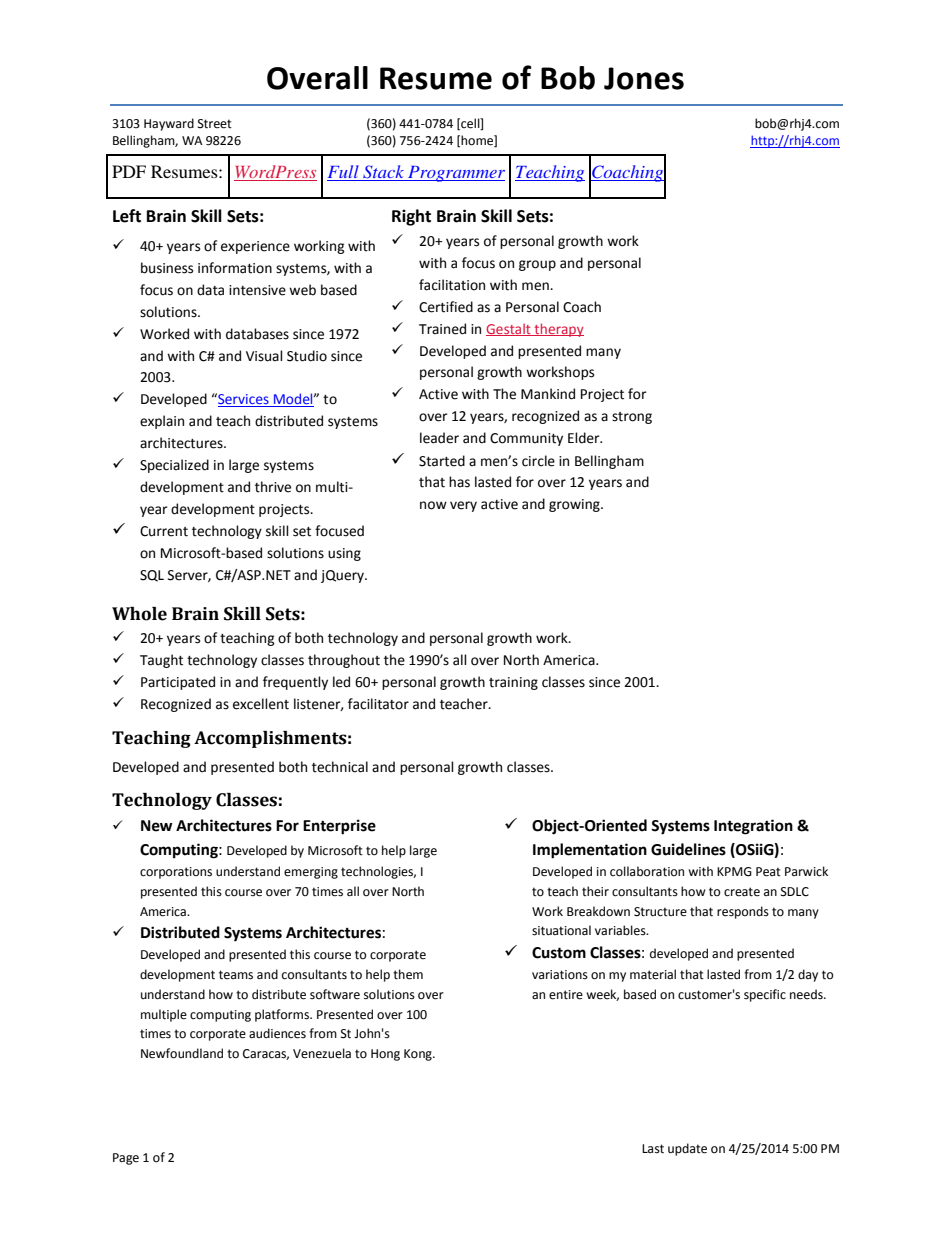 The image size is (952, 1233). What do you see at coordinates (215, 124) in the screenshot?
I see `Street` at bounding box center [215, 124].
